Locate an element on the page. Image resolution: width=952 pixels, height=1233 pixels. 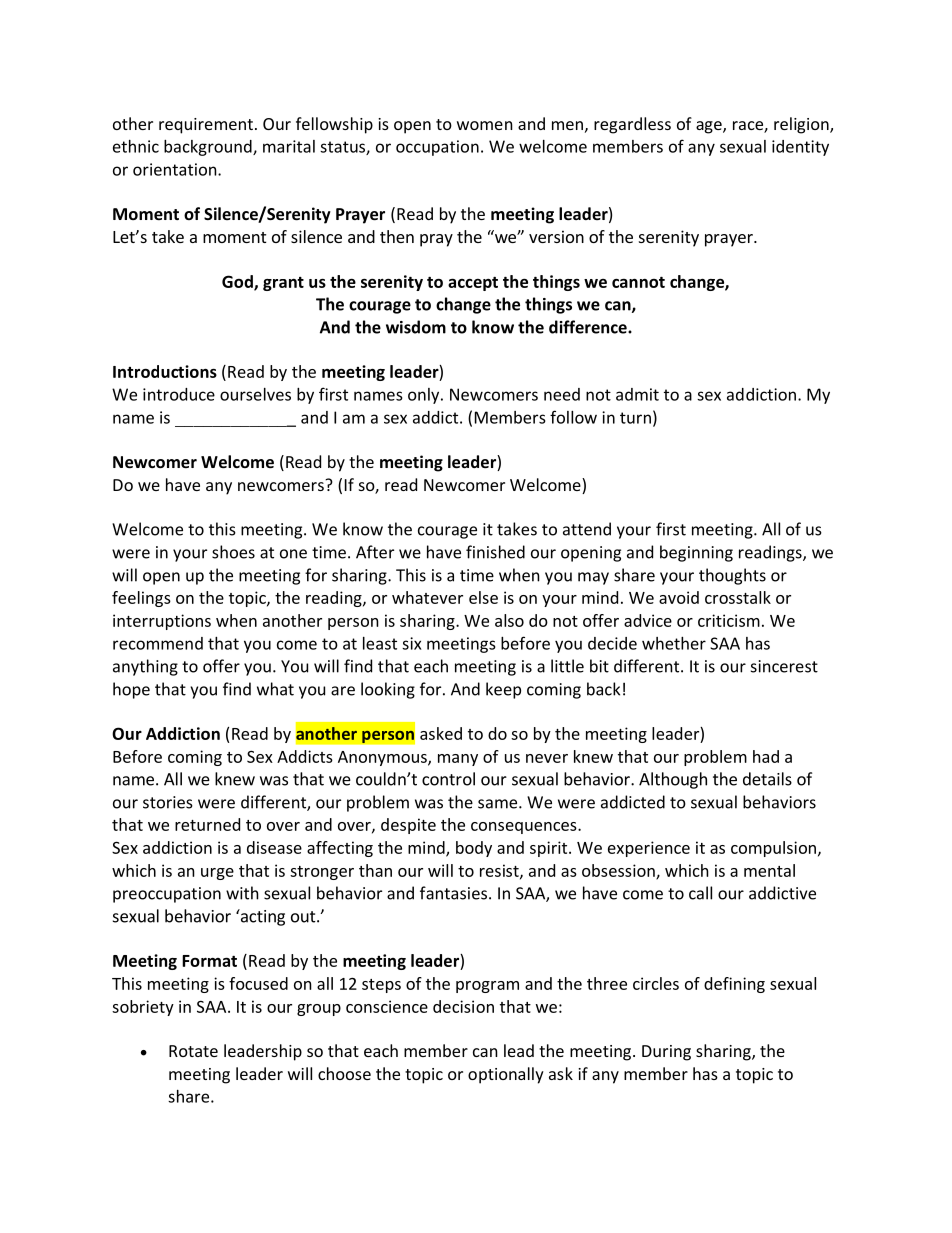
women is located at coordinates (485, 125).
